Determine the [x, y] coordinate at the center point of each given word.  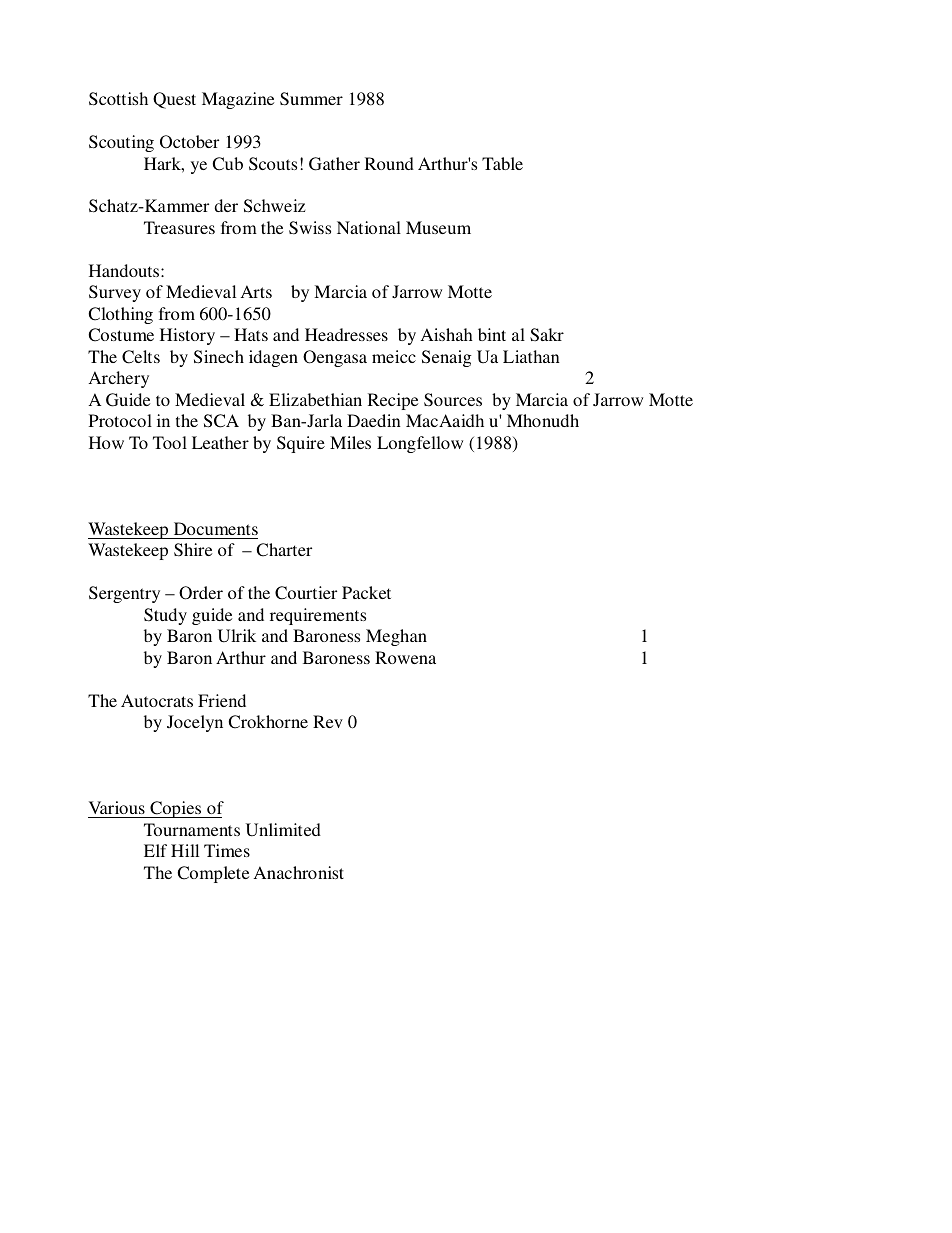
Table [502, 163]
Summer [311, 99]
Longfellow [420, 444]
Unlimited [283, 830]
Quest [174, 100]
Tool [170, 442]
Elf [155, 850]
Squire [301, 444]
